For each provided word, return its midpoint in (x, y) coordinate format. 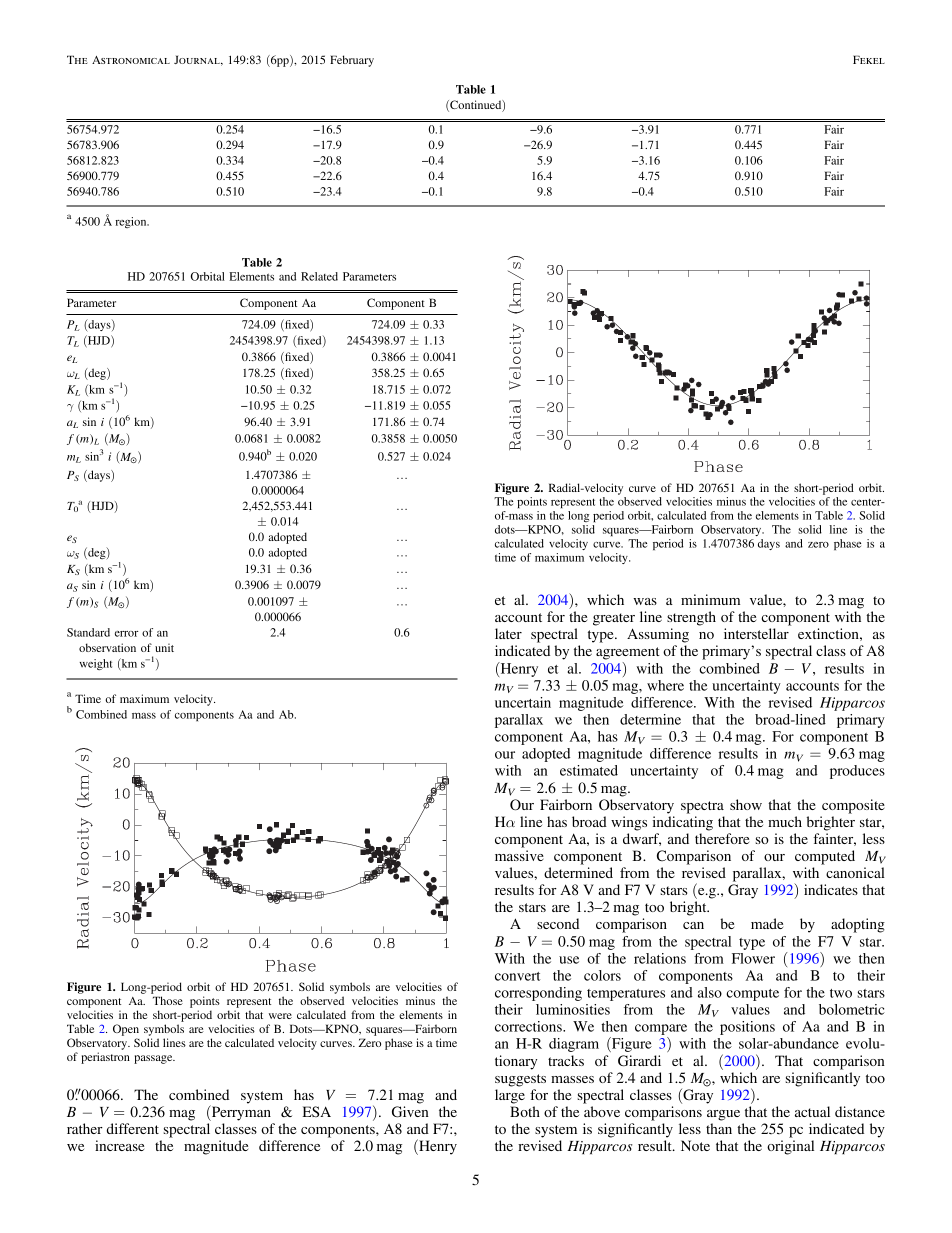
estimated (589, 770)
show (746, 804)
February (352, 61)
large (510, 1096)
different (133, 1128)
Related (319, 276)
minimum (710, 599)
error (126, 634)
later (508, 633)
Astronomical (131, 60)
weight (95, 664)
